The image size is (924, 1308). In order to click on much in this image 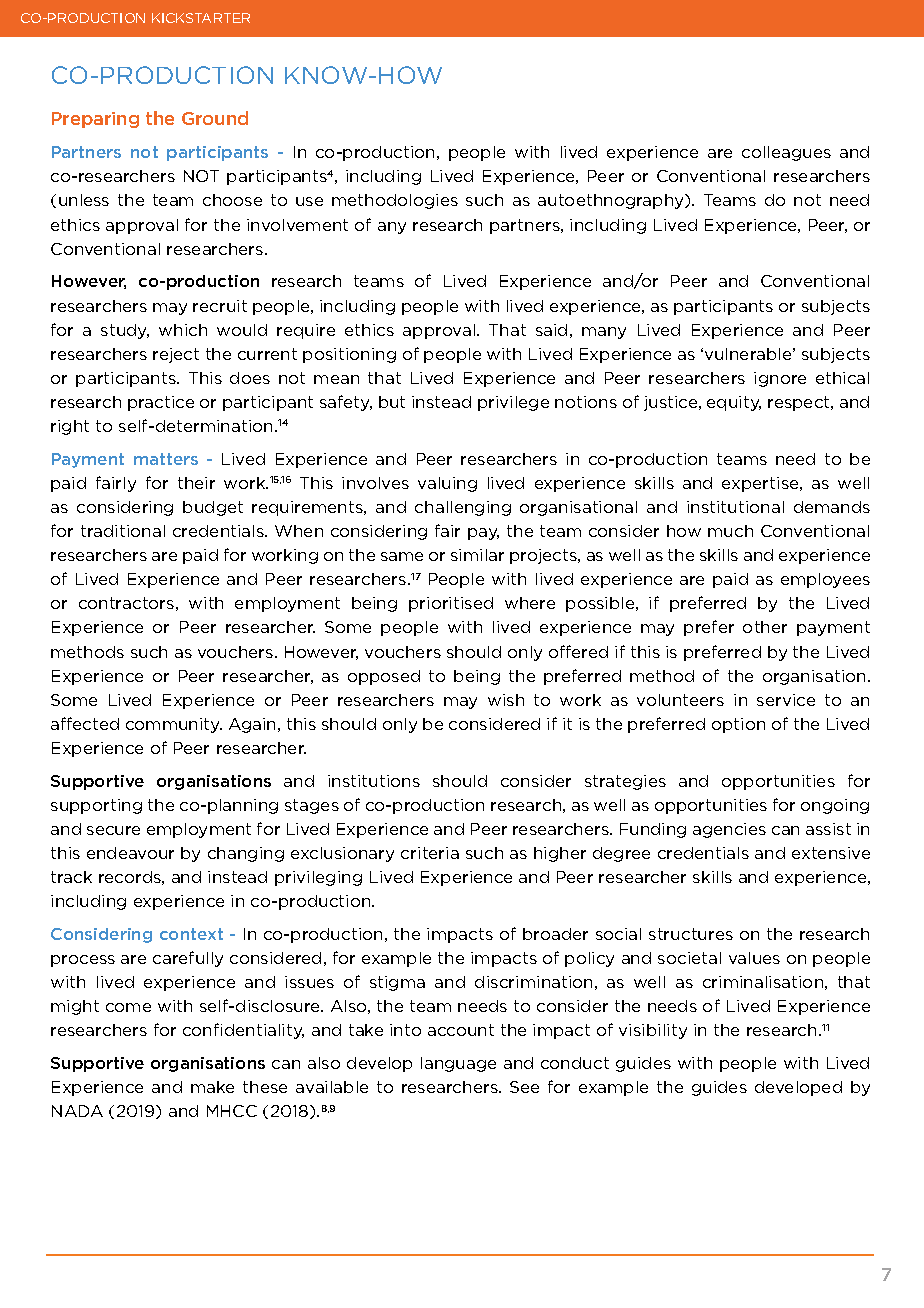, I will do `click(730, 531)`.
